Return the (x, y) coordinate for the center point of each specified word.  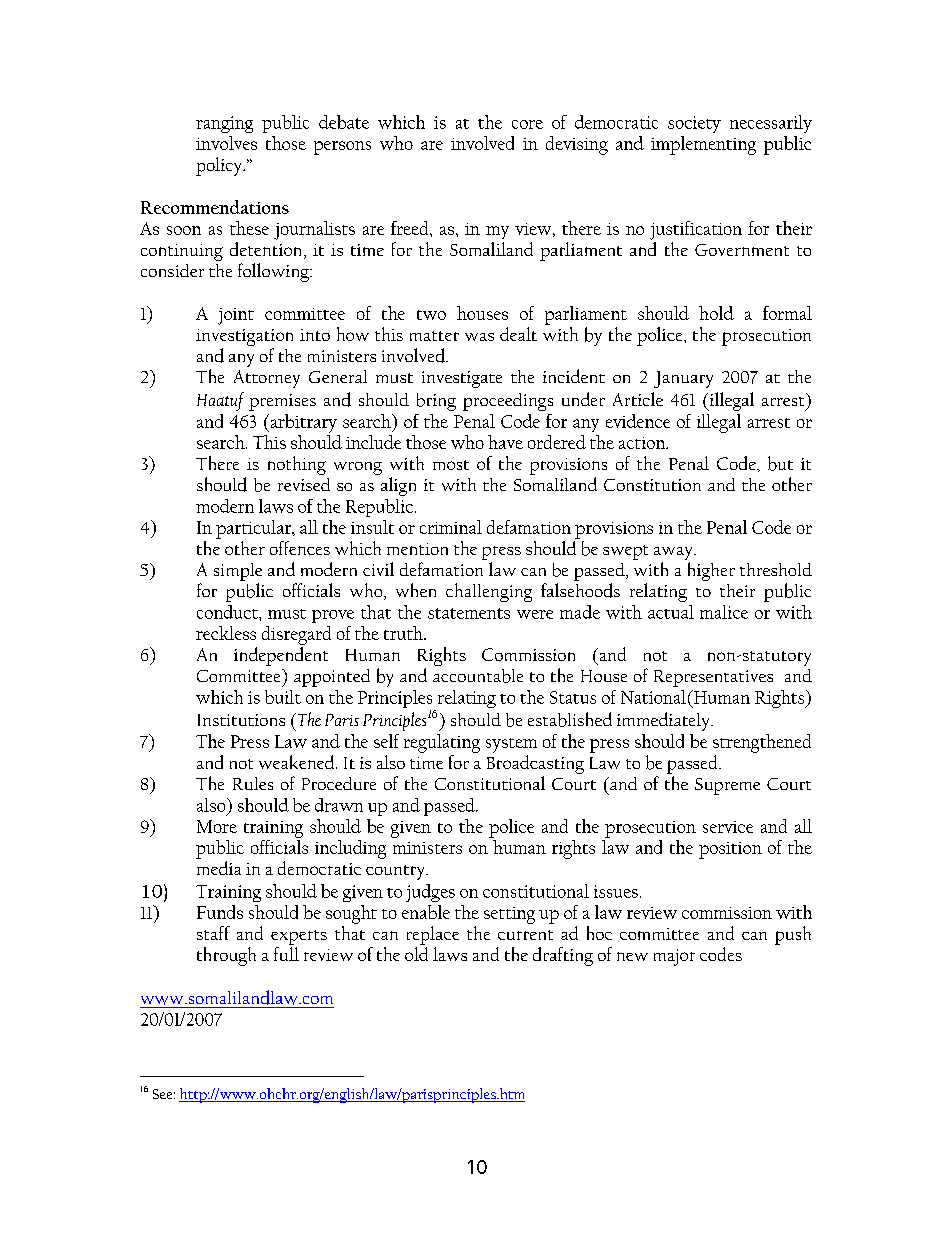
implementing (703, 145)
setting (509, 915)
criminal (451, 527)
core (527, 124)
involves (226, 143)
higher (711, 571)
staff (213, 933)
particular (255, 529)
